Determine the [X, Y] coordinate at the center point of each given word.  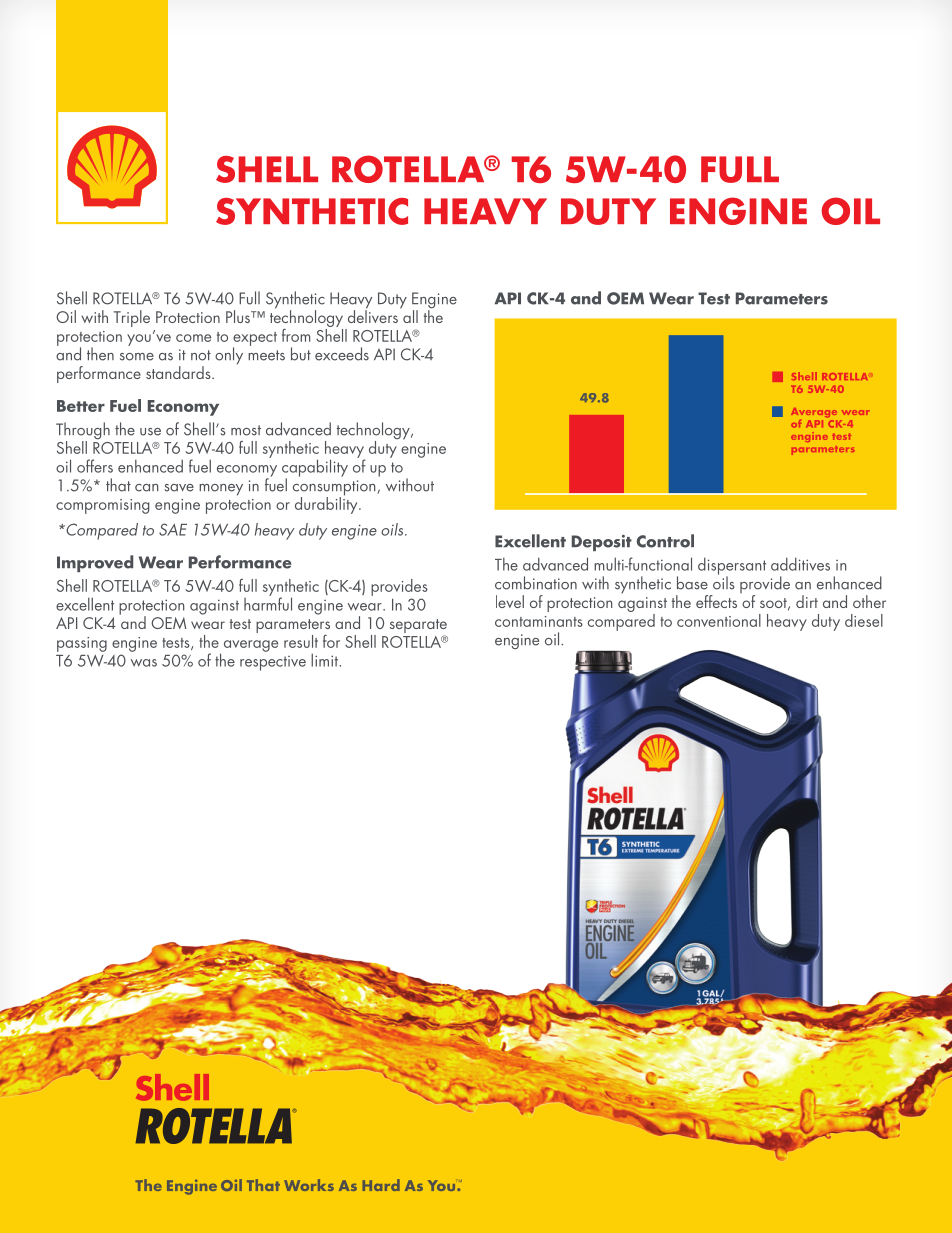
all [410, 316]
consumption [335, 489]
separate [418, 627]
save [179, 488]
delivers [373, 315]
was [144, 663]
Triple [132, 318]
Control [665, 541]
